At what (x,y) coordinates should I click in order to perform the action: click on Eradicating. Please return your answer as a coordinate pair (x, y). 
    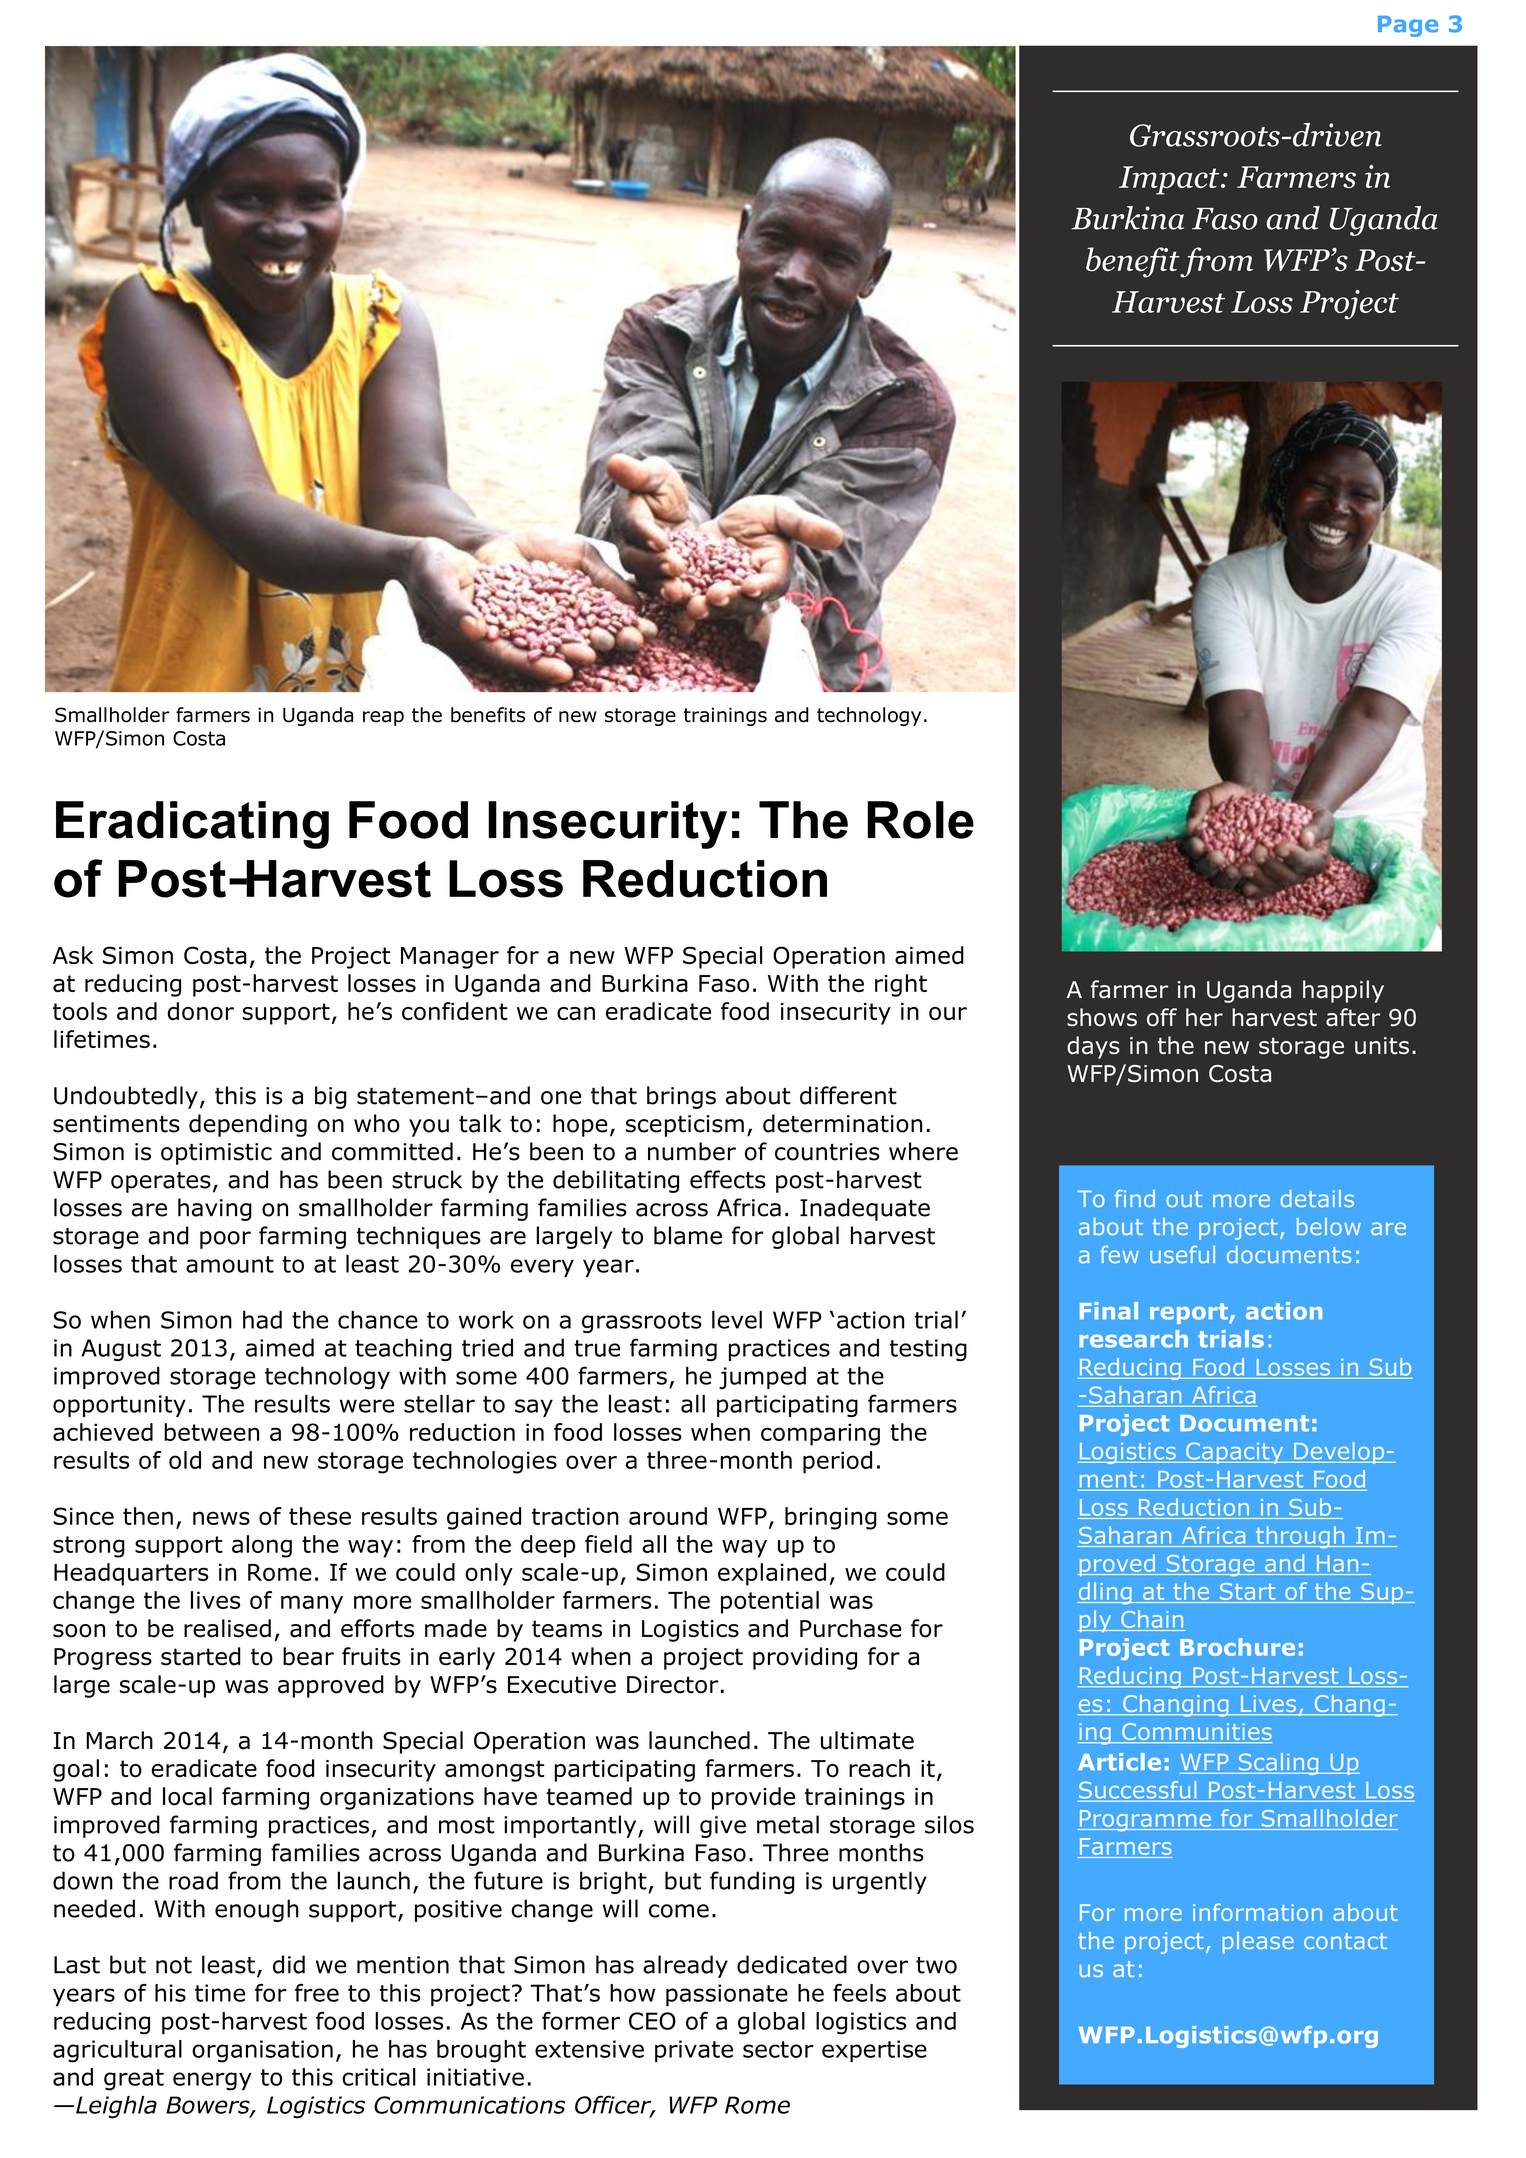
    Looking at the image, I should click on (192, 825).
